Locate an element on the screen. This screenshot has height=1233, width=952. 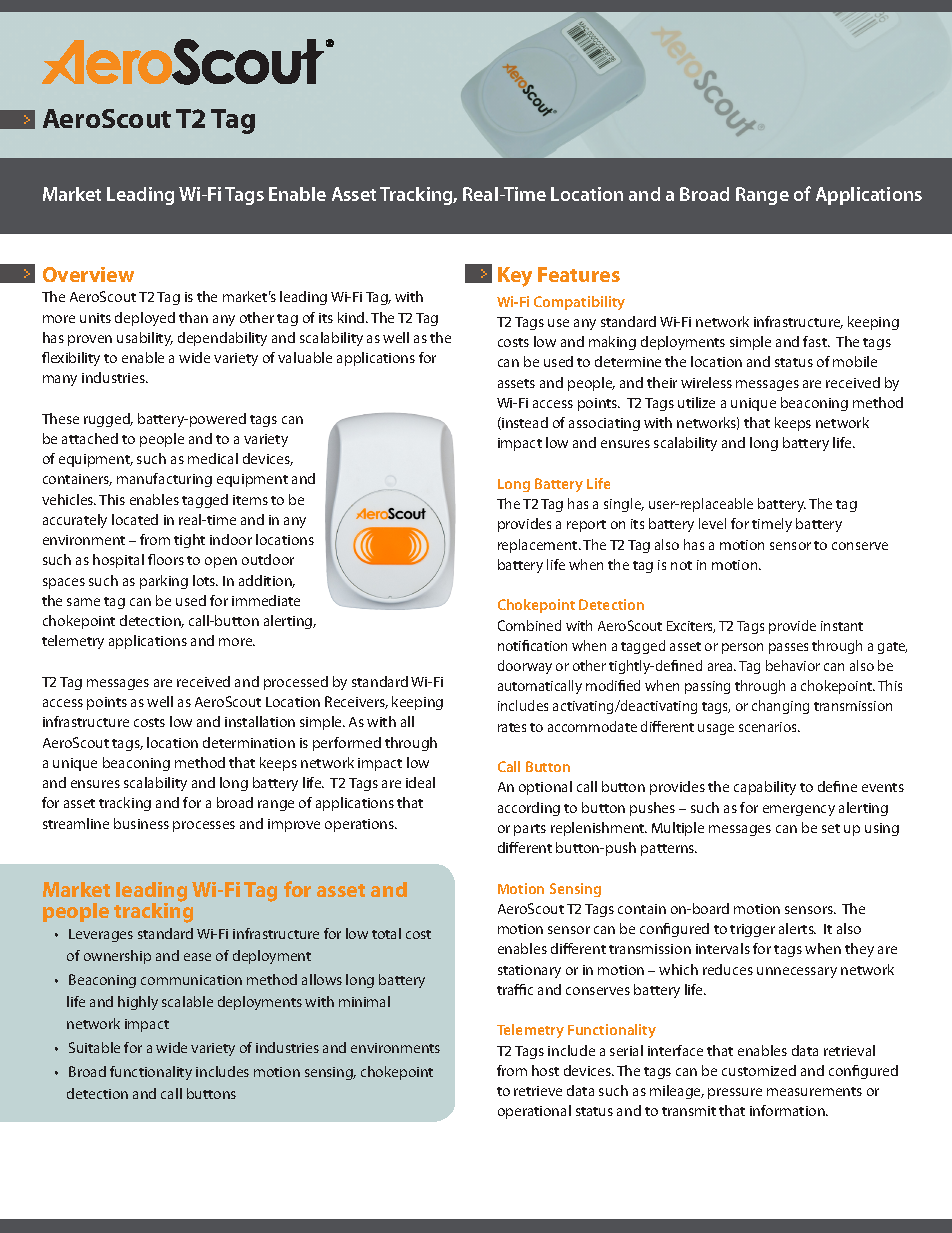
installation is located at coordinates (260, 721).
